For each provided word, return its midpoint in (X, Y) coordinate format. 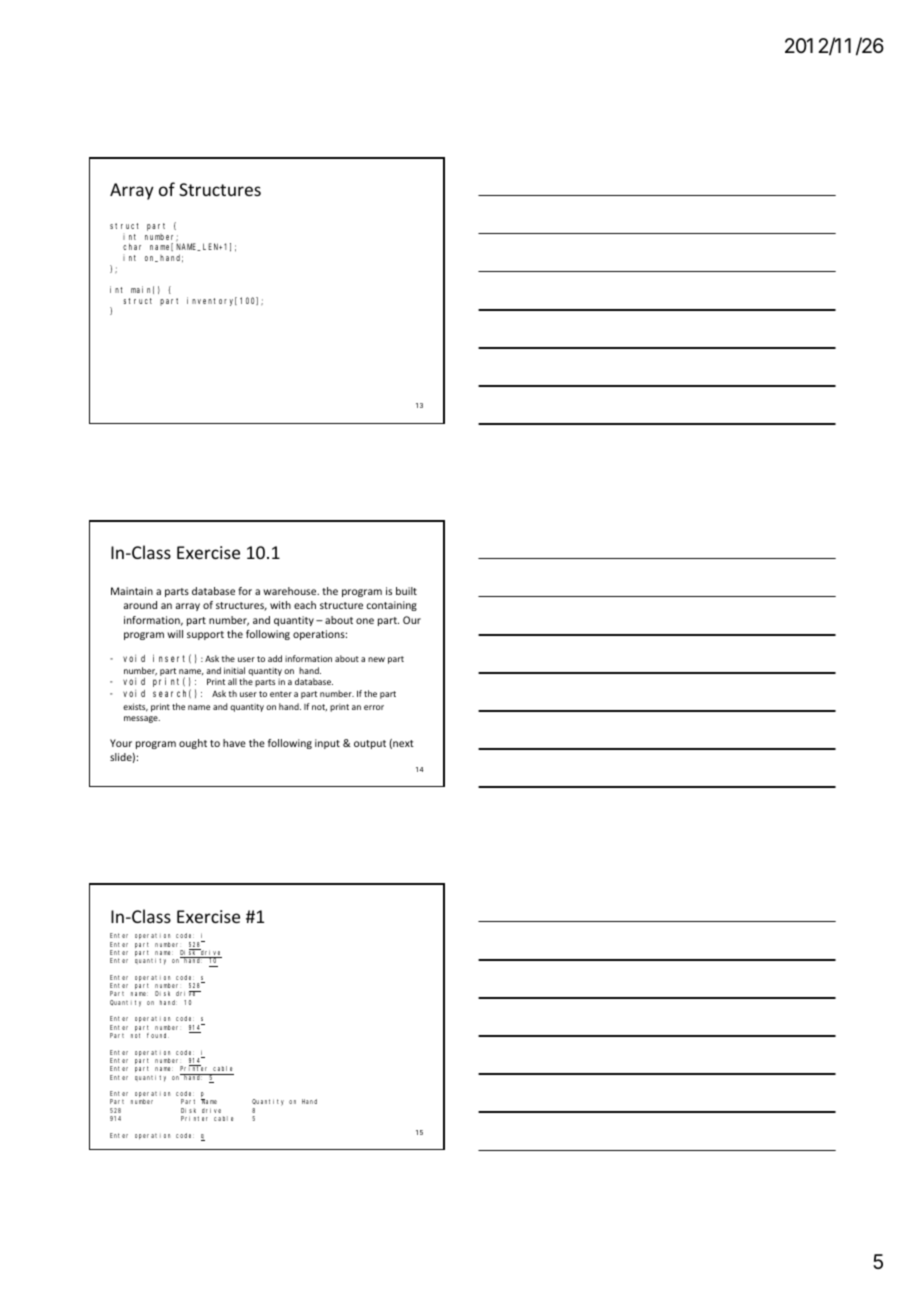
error (374, 707)
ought (193, 744)
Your (121, 743)
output (370, 744)
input (327, 744)
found (158, 1035)
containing (392, 606)
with (280, 605)
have (234, 743)
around (140, 605)
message (142, 719)
